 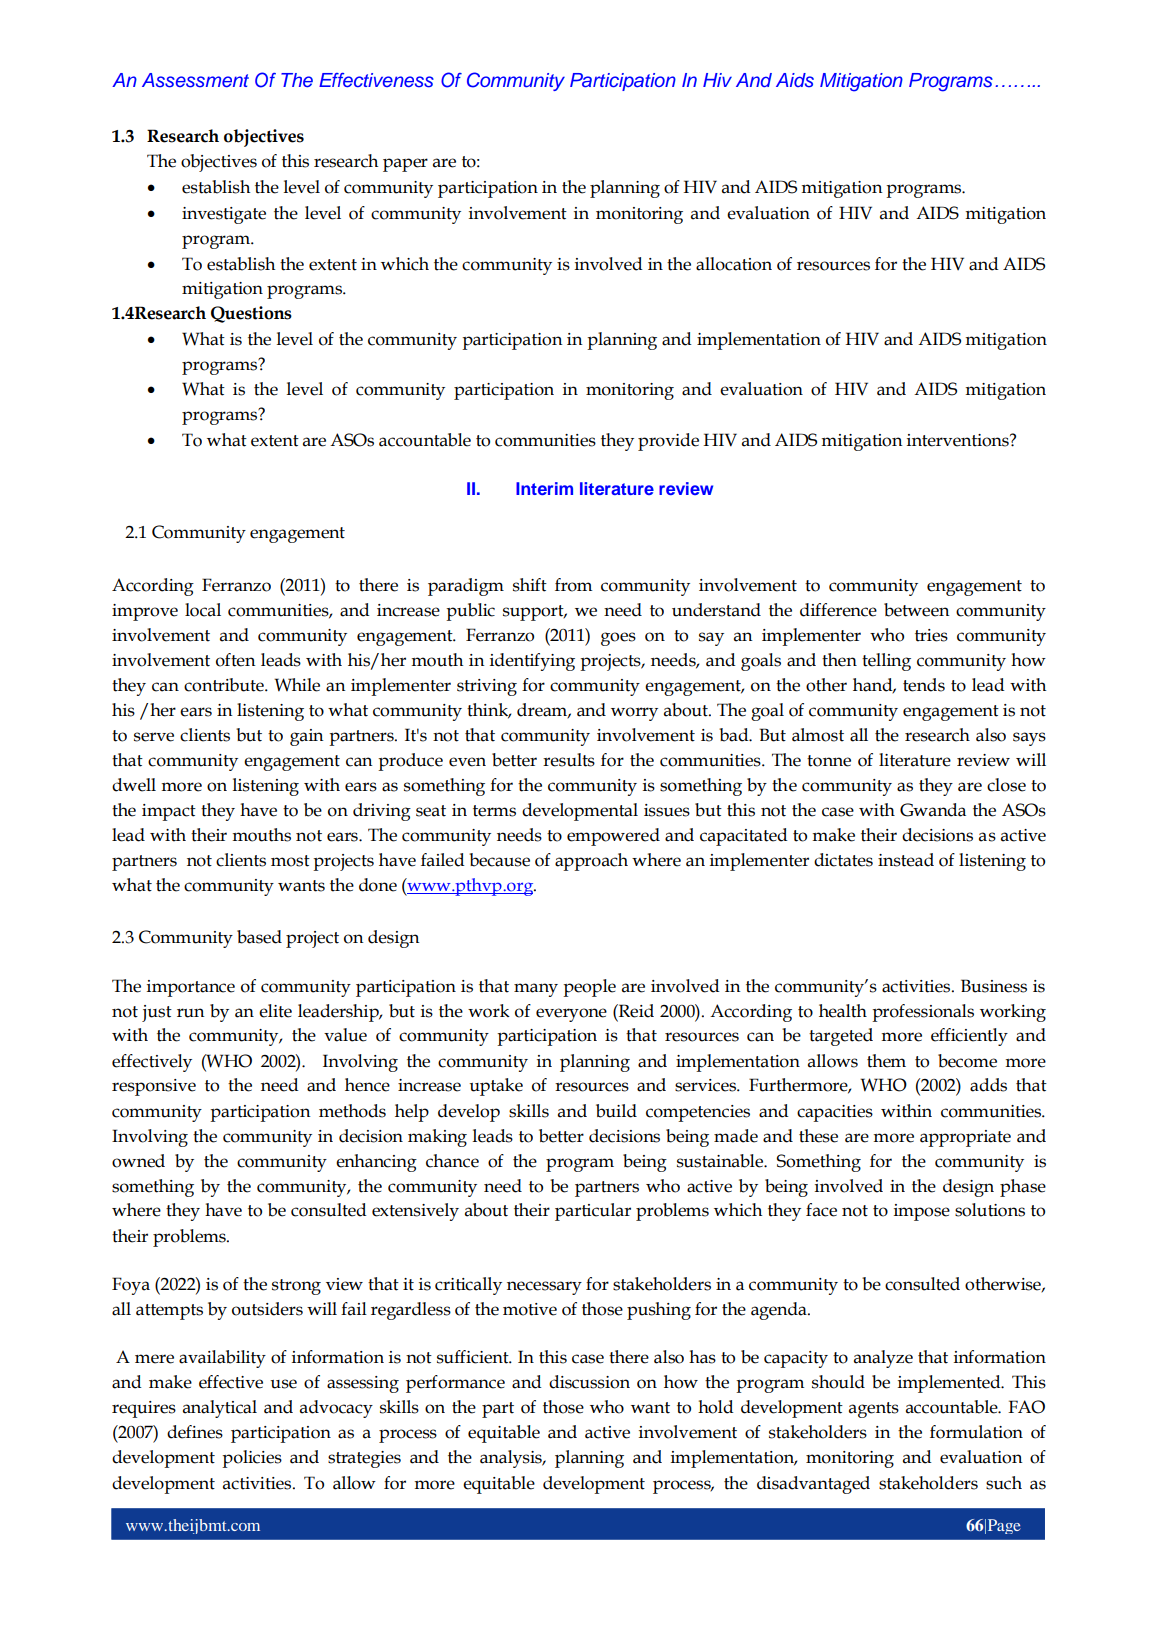 I want to click on everyone, so click(x=571, y=1015).
